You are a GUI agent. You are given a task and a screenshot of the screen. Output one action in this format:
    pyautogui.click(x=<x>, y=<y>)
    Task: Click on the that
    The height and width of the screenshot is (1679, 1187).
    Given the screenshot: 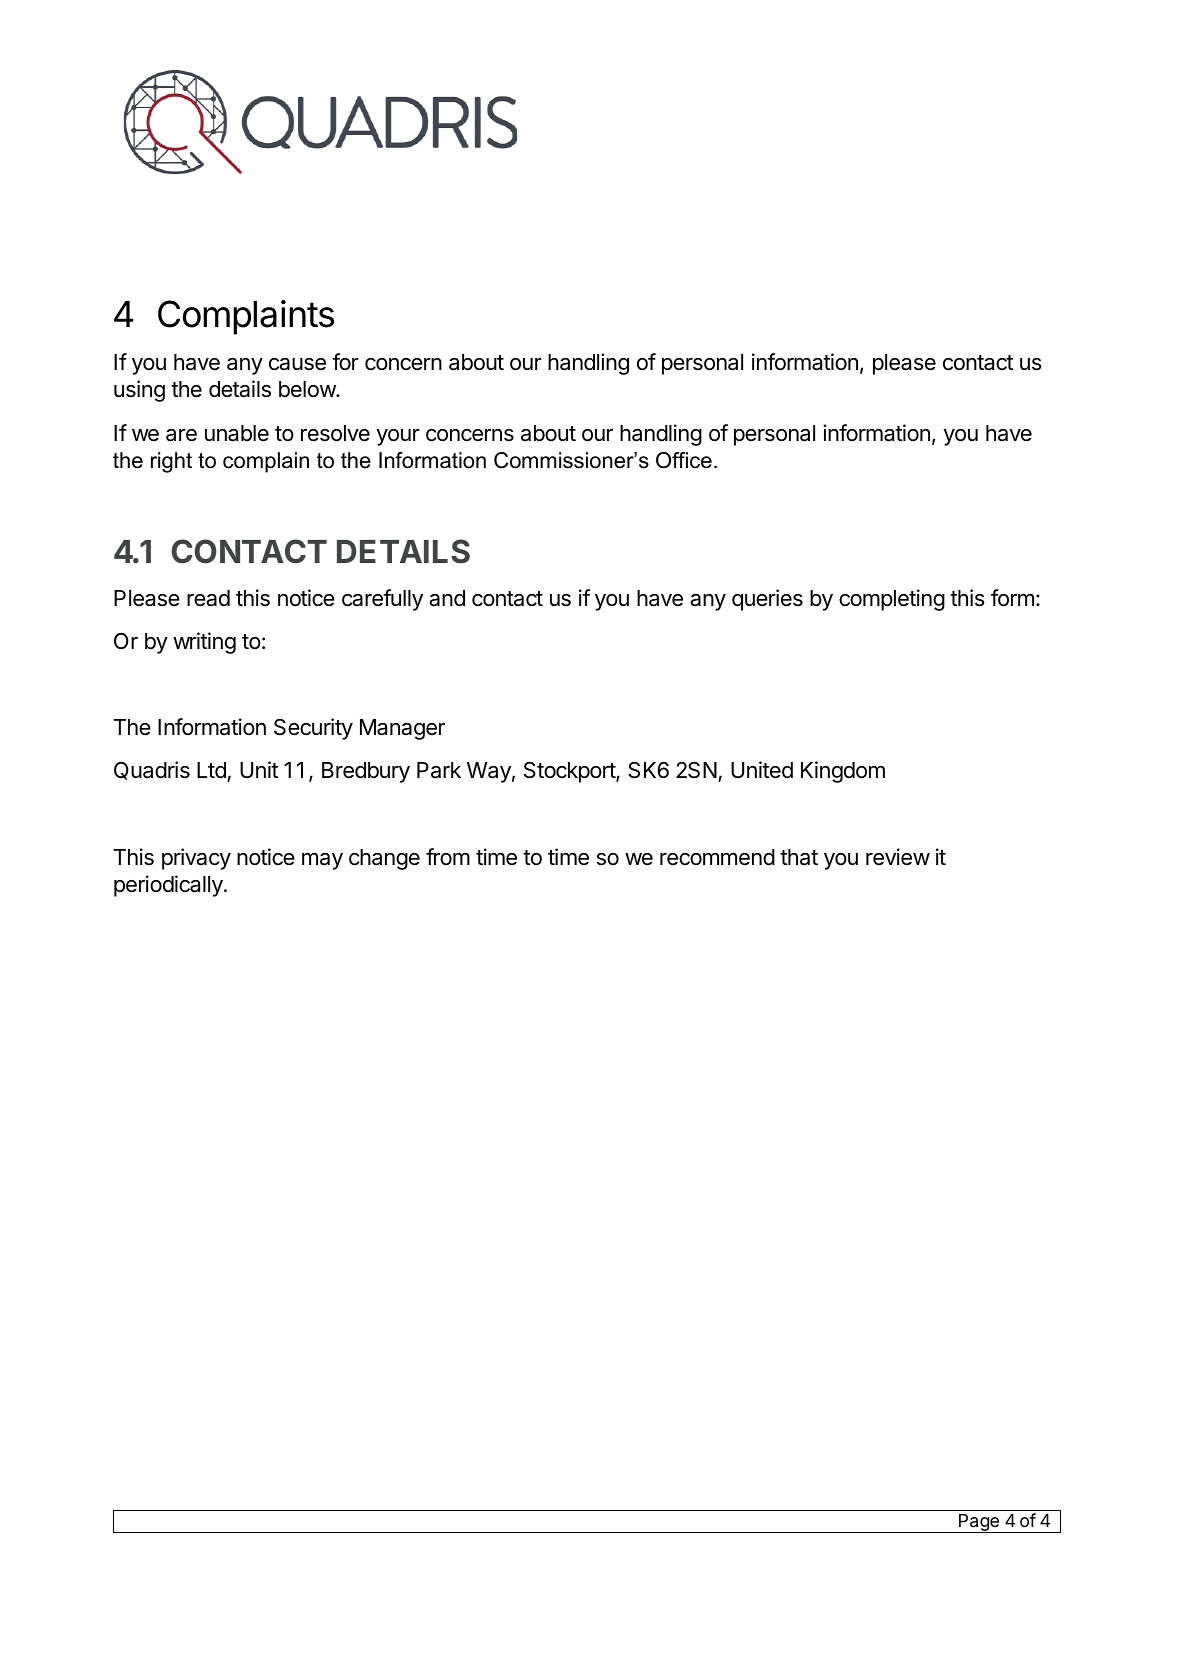 What is the action you would take?
    pyautogui.click(x=799, y=857)
